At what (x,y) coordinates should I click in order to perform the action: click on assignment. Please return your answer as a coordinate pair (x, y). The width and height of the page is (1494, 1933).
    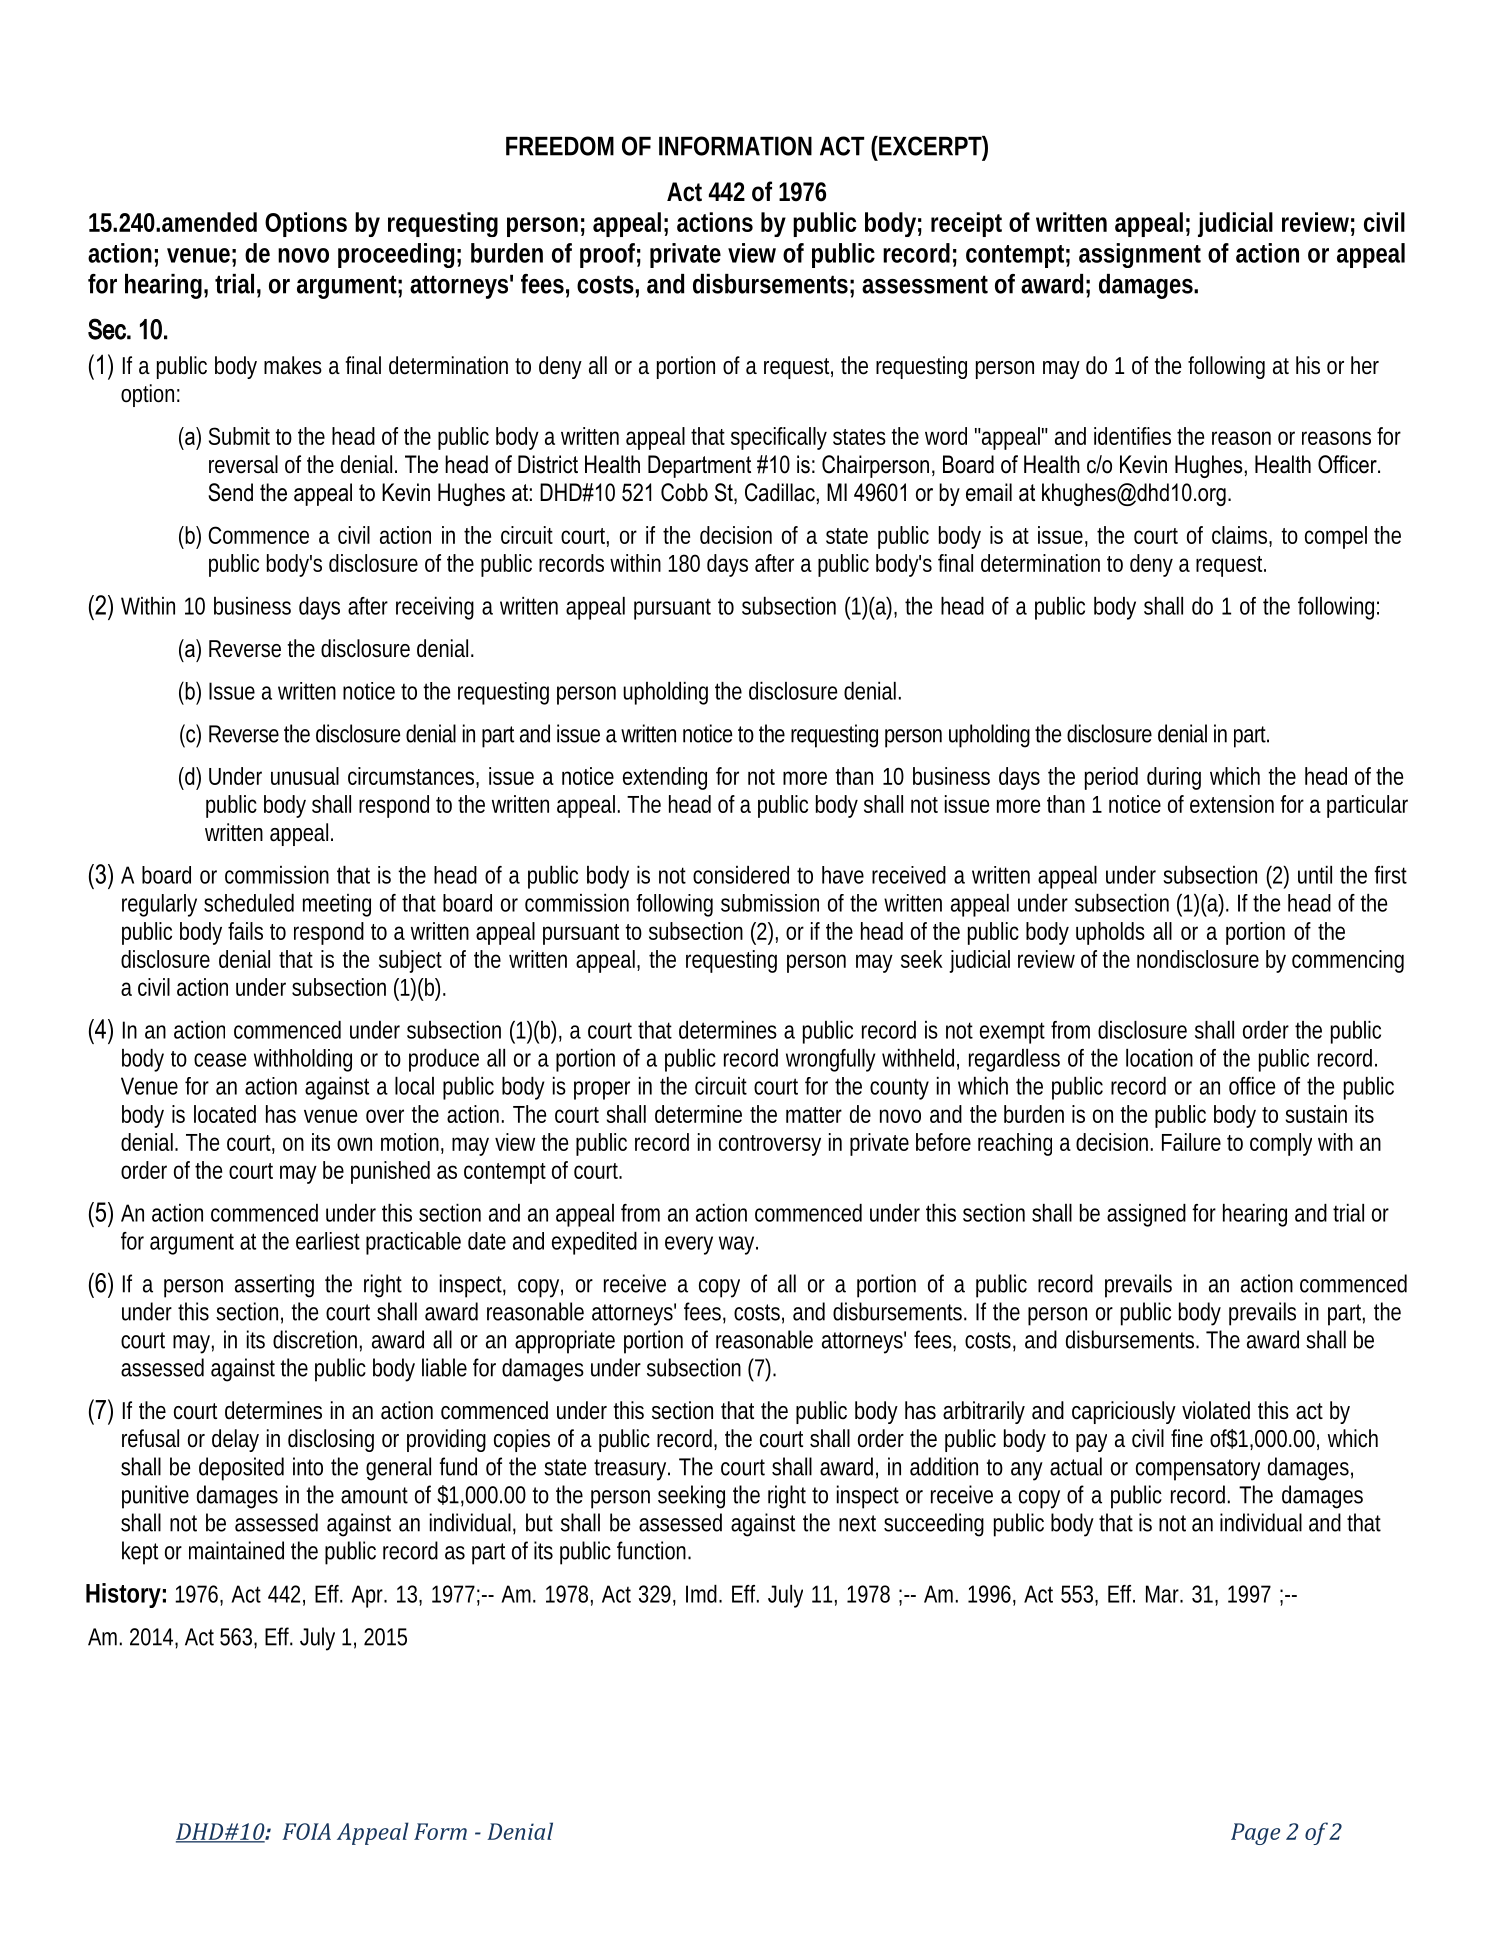
    Looking at the image, I should click on (1140, 255).
